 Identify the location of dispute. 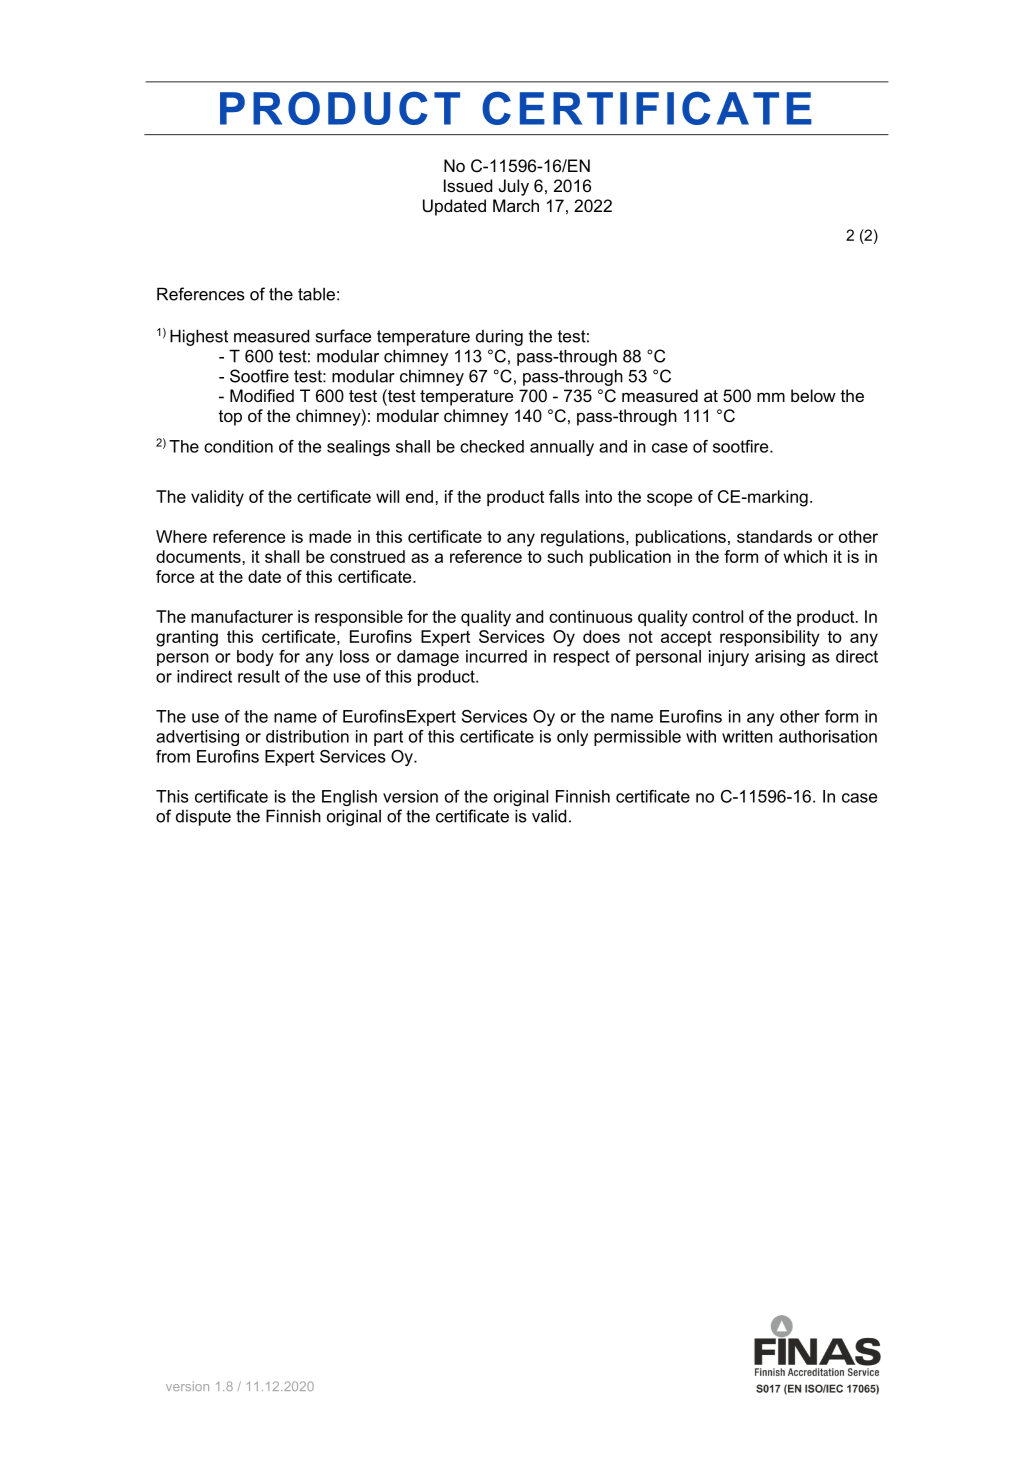
(203, 818).
